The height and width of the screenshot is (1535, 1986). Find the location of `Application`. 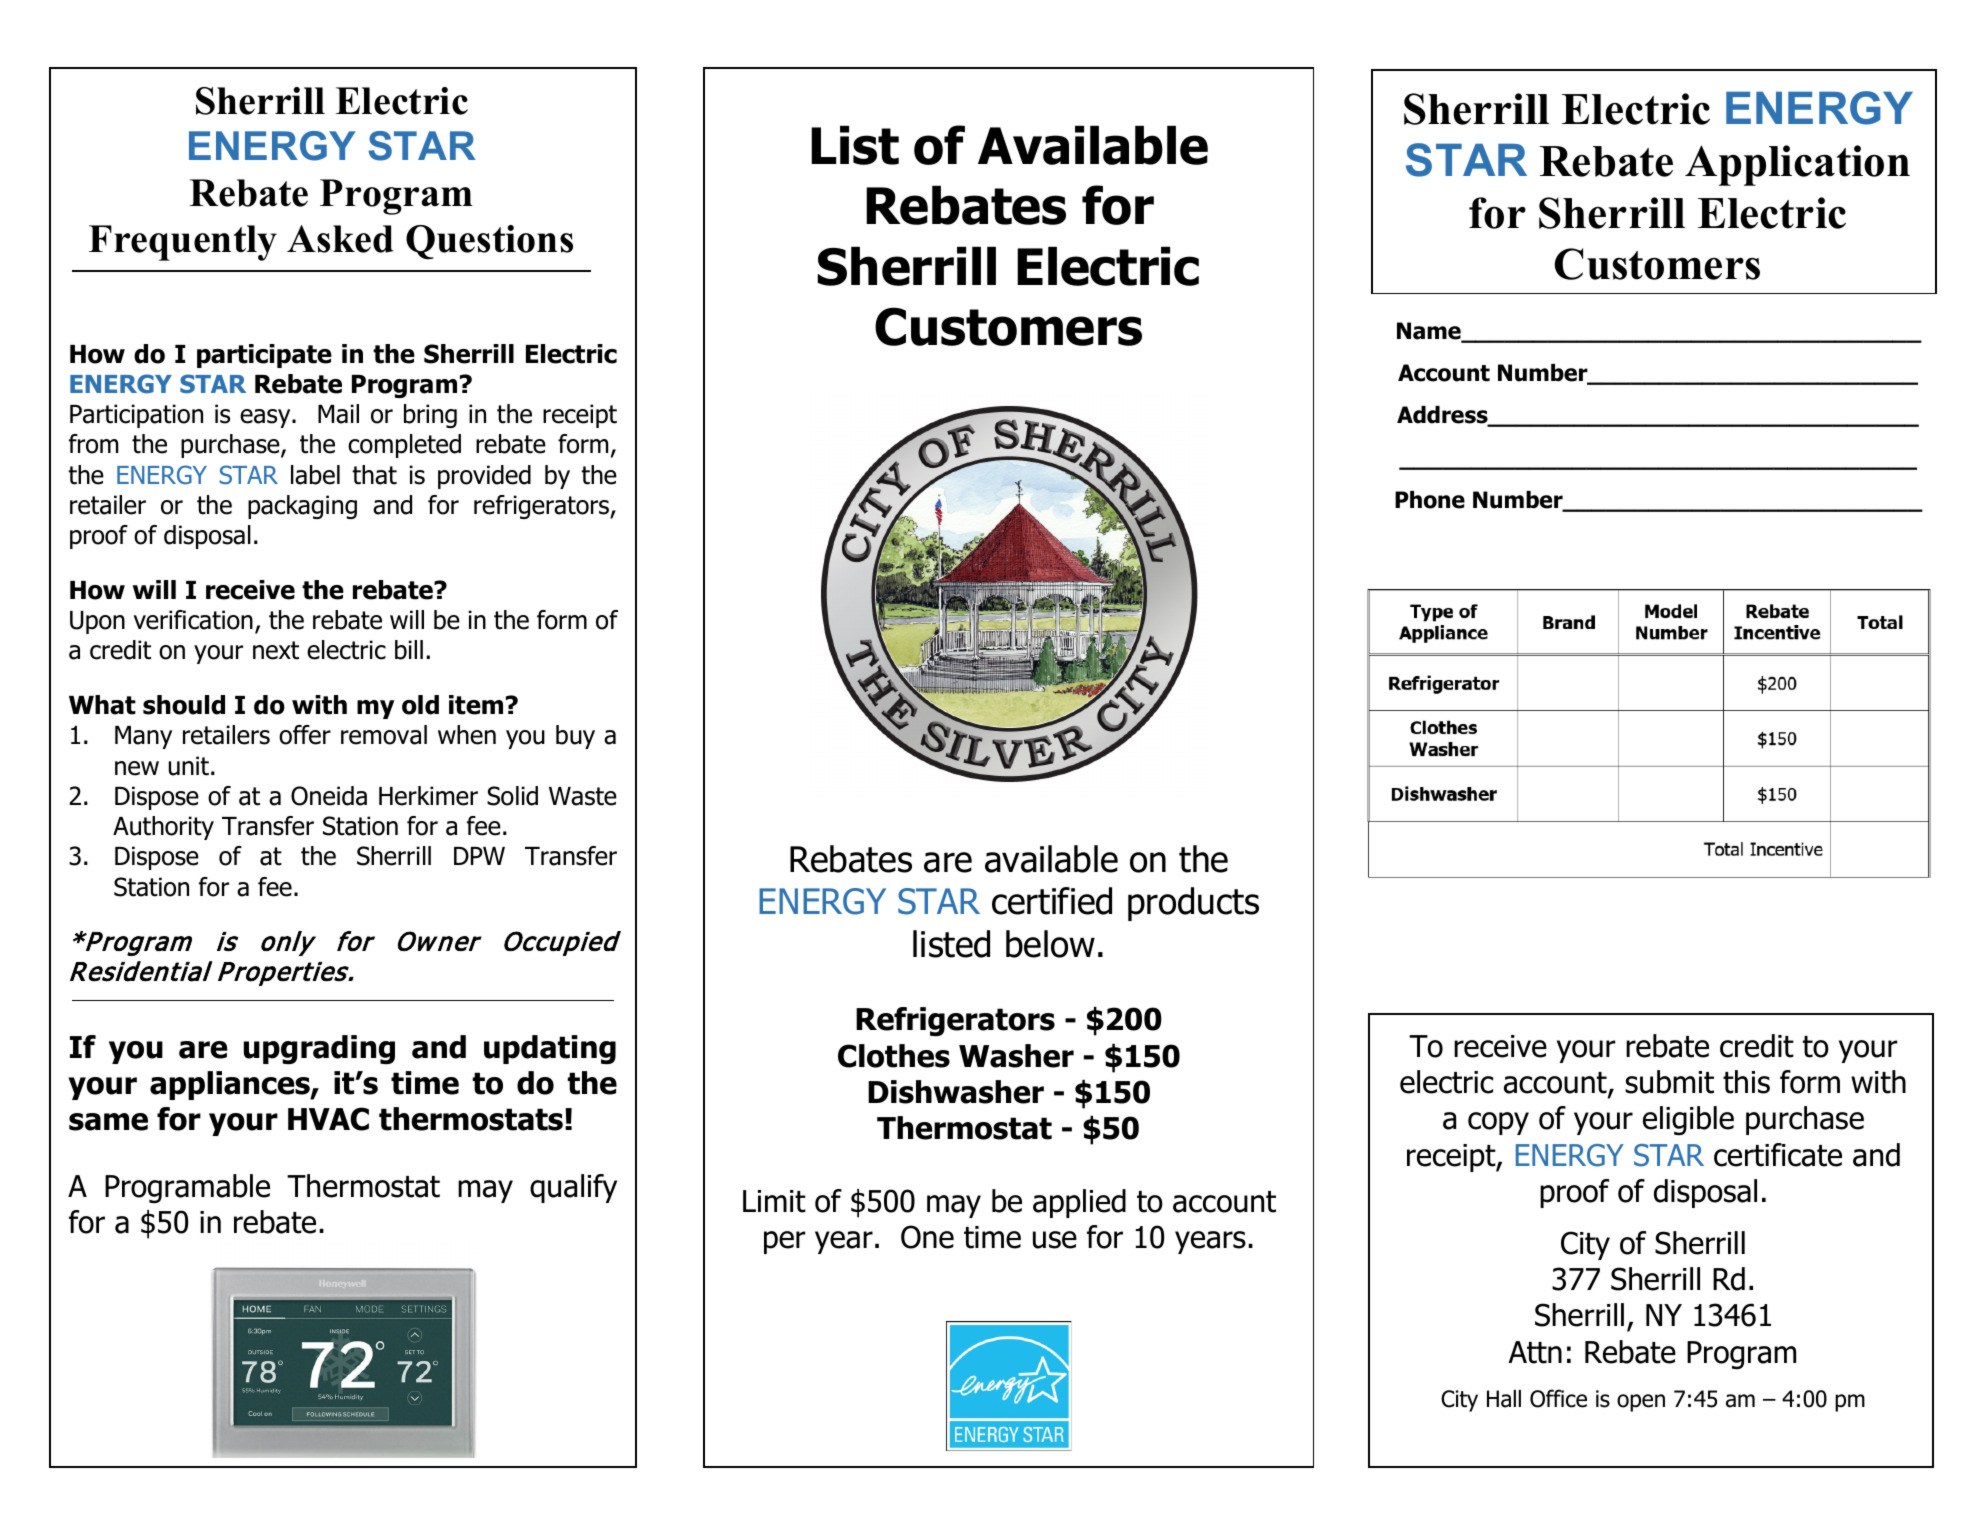

Application is located at coordinates (1797, 165).
